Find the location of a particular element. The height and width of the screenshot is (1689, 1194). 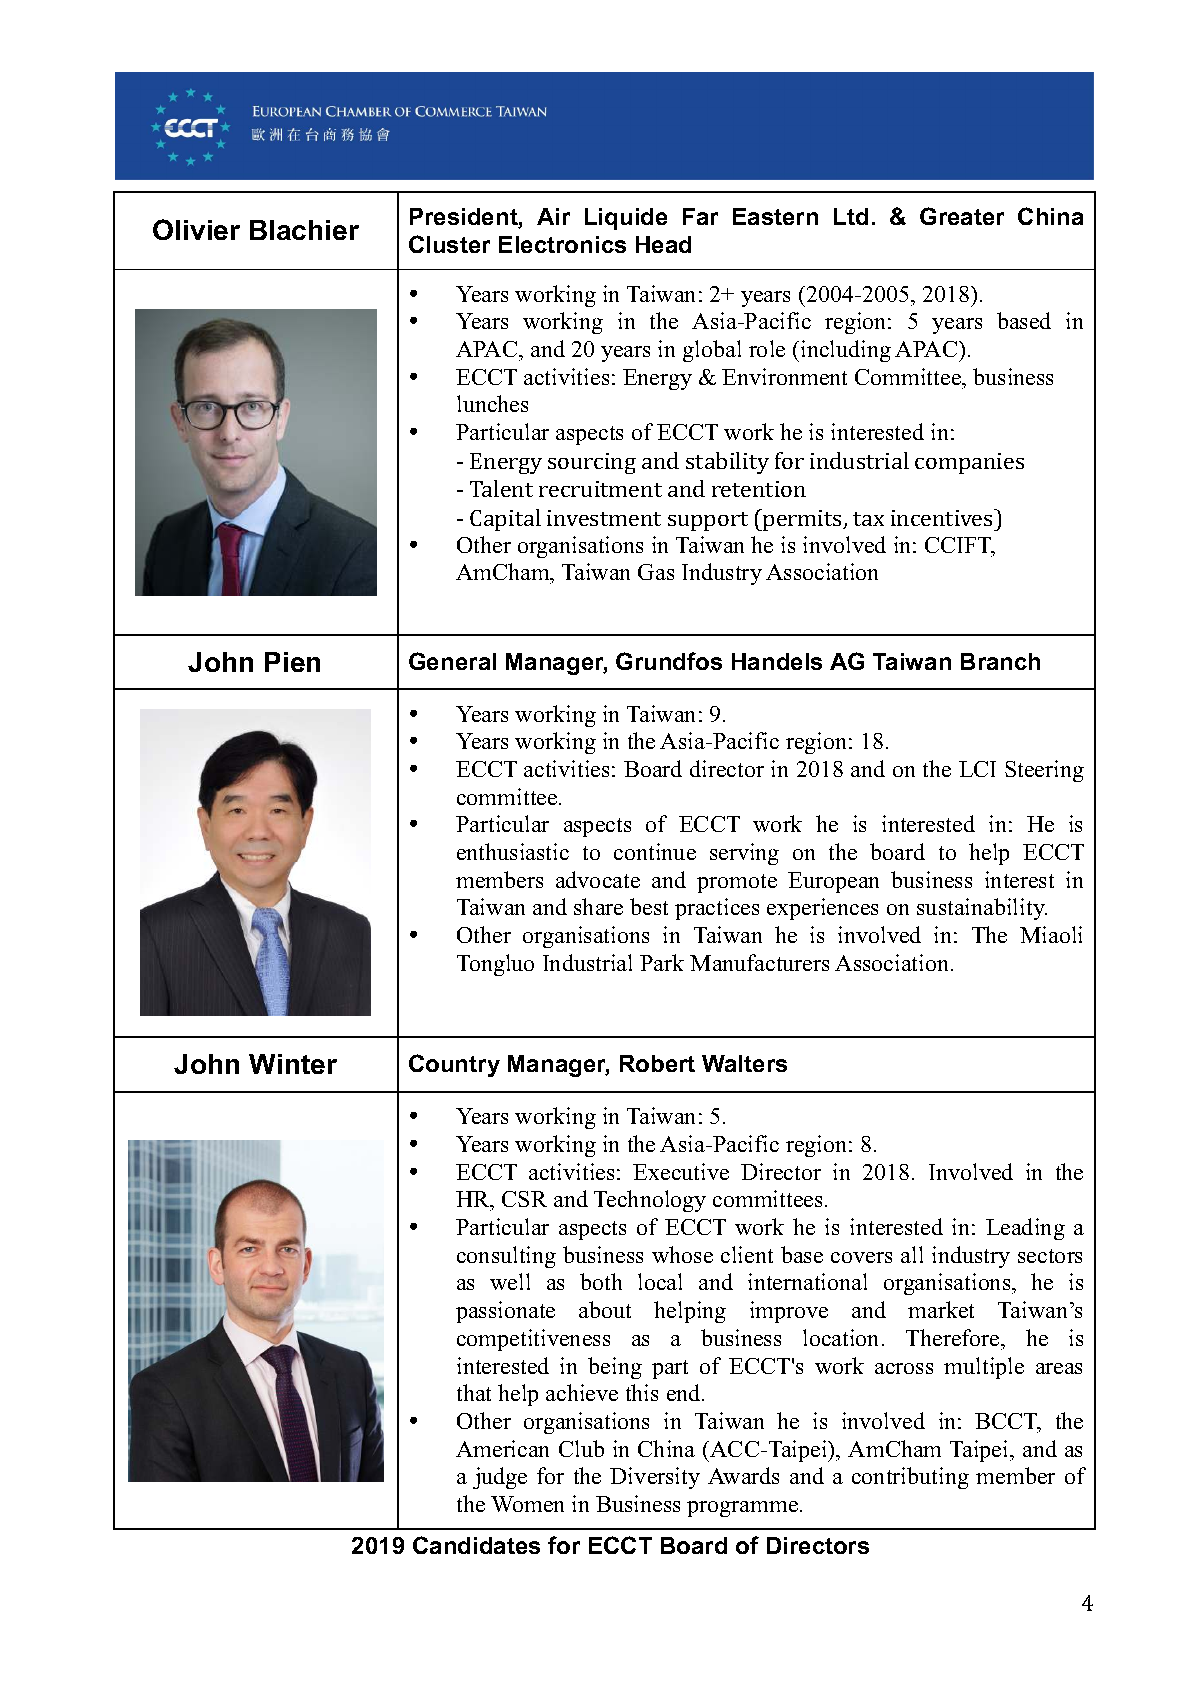

Park is located at coordinates (662, 962).
